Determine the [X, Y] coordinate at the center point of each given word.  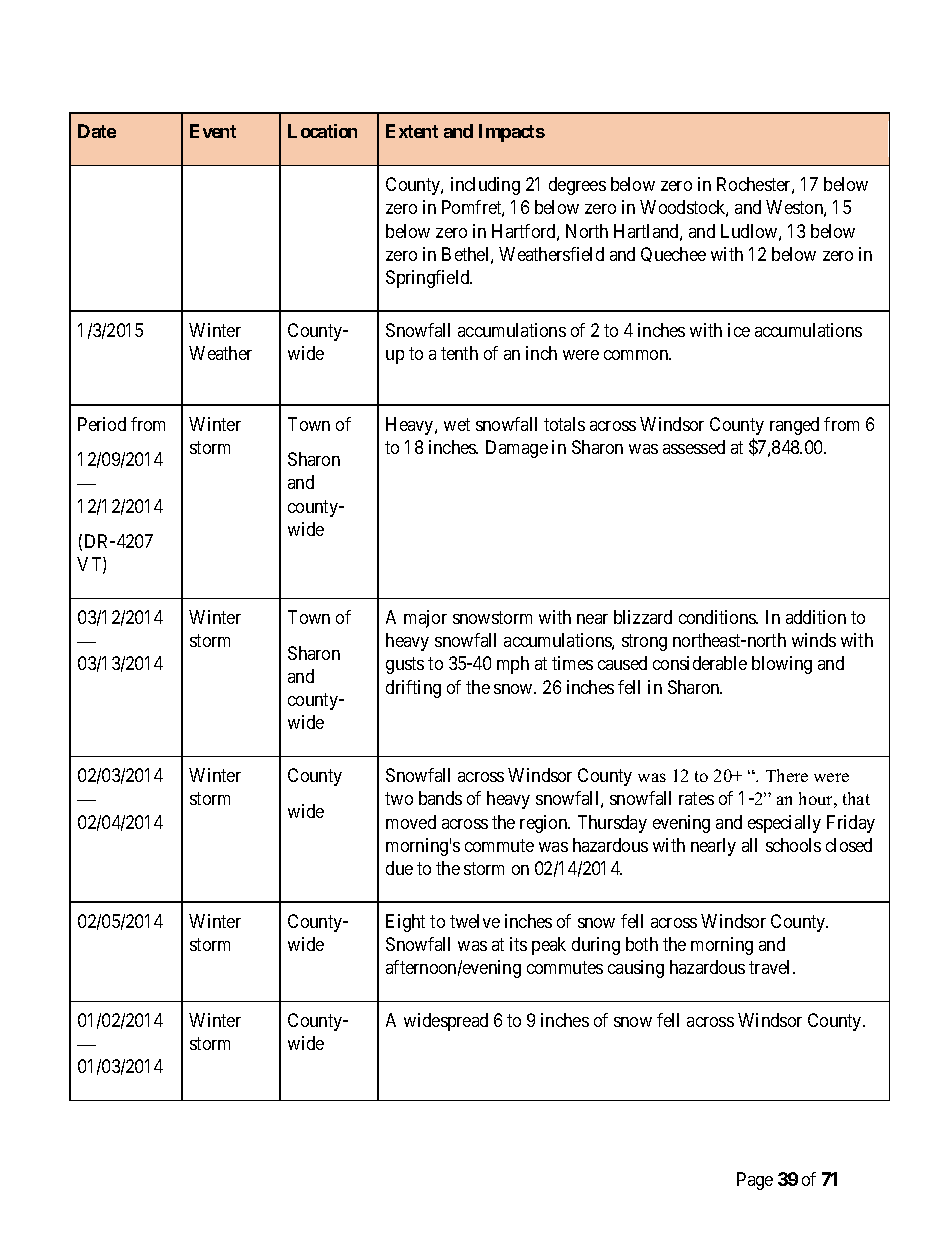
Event [213, 131]
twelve [475, 921]
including [485, 186]
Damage [517, 449]
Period [102, 424]
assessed [694, 447]
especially [784, 824]
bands [440, 798]
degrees [577, 186]
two [399, 799]
